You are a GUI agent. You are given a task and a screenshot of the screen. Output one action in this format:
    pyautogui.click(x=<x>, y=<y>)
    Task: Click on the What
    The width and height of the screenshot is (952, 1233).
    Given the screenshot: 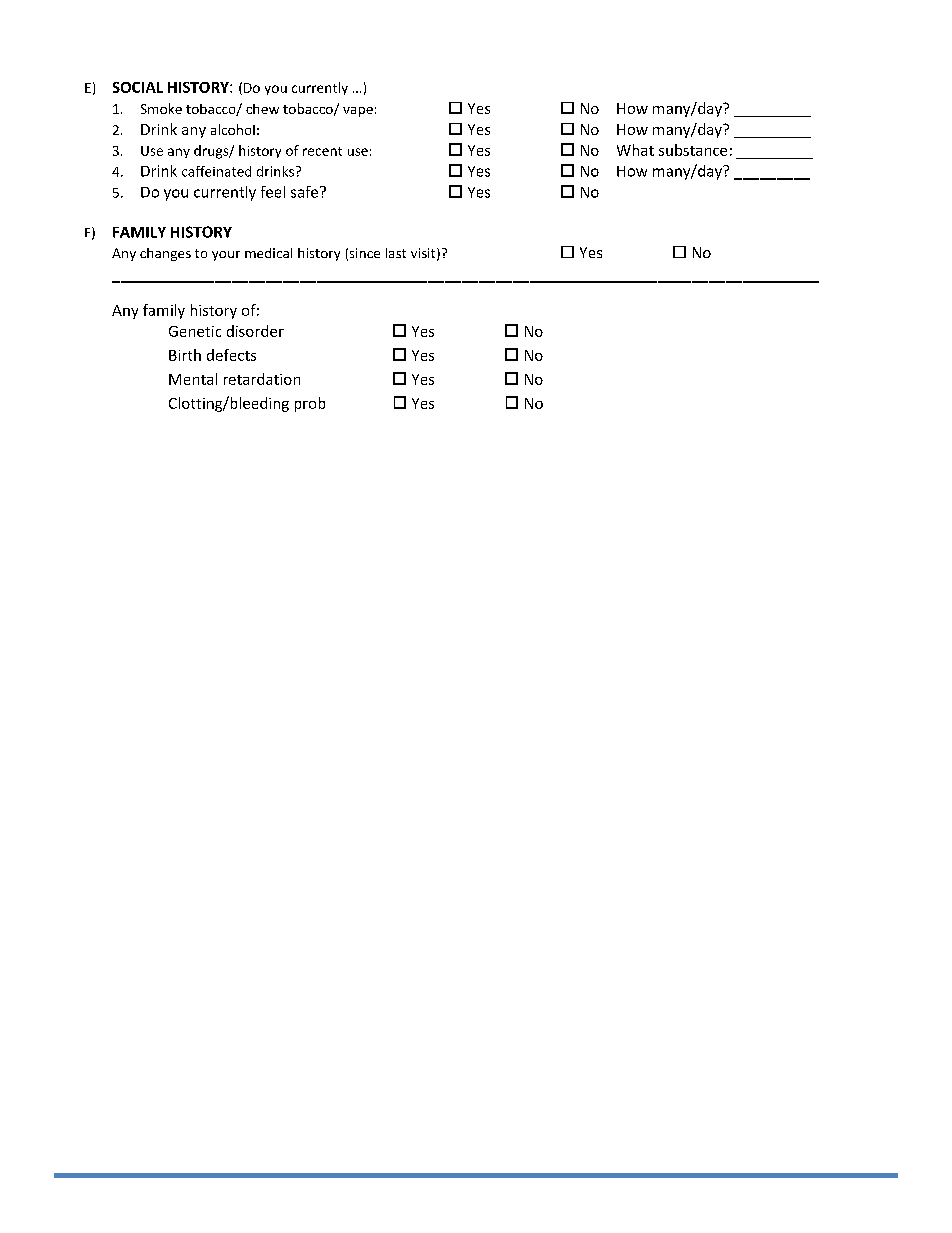 What is the action you would take?
    pyautogui.click(x=635, y=150)
